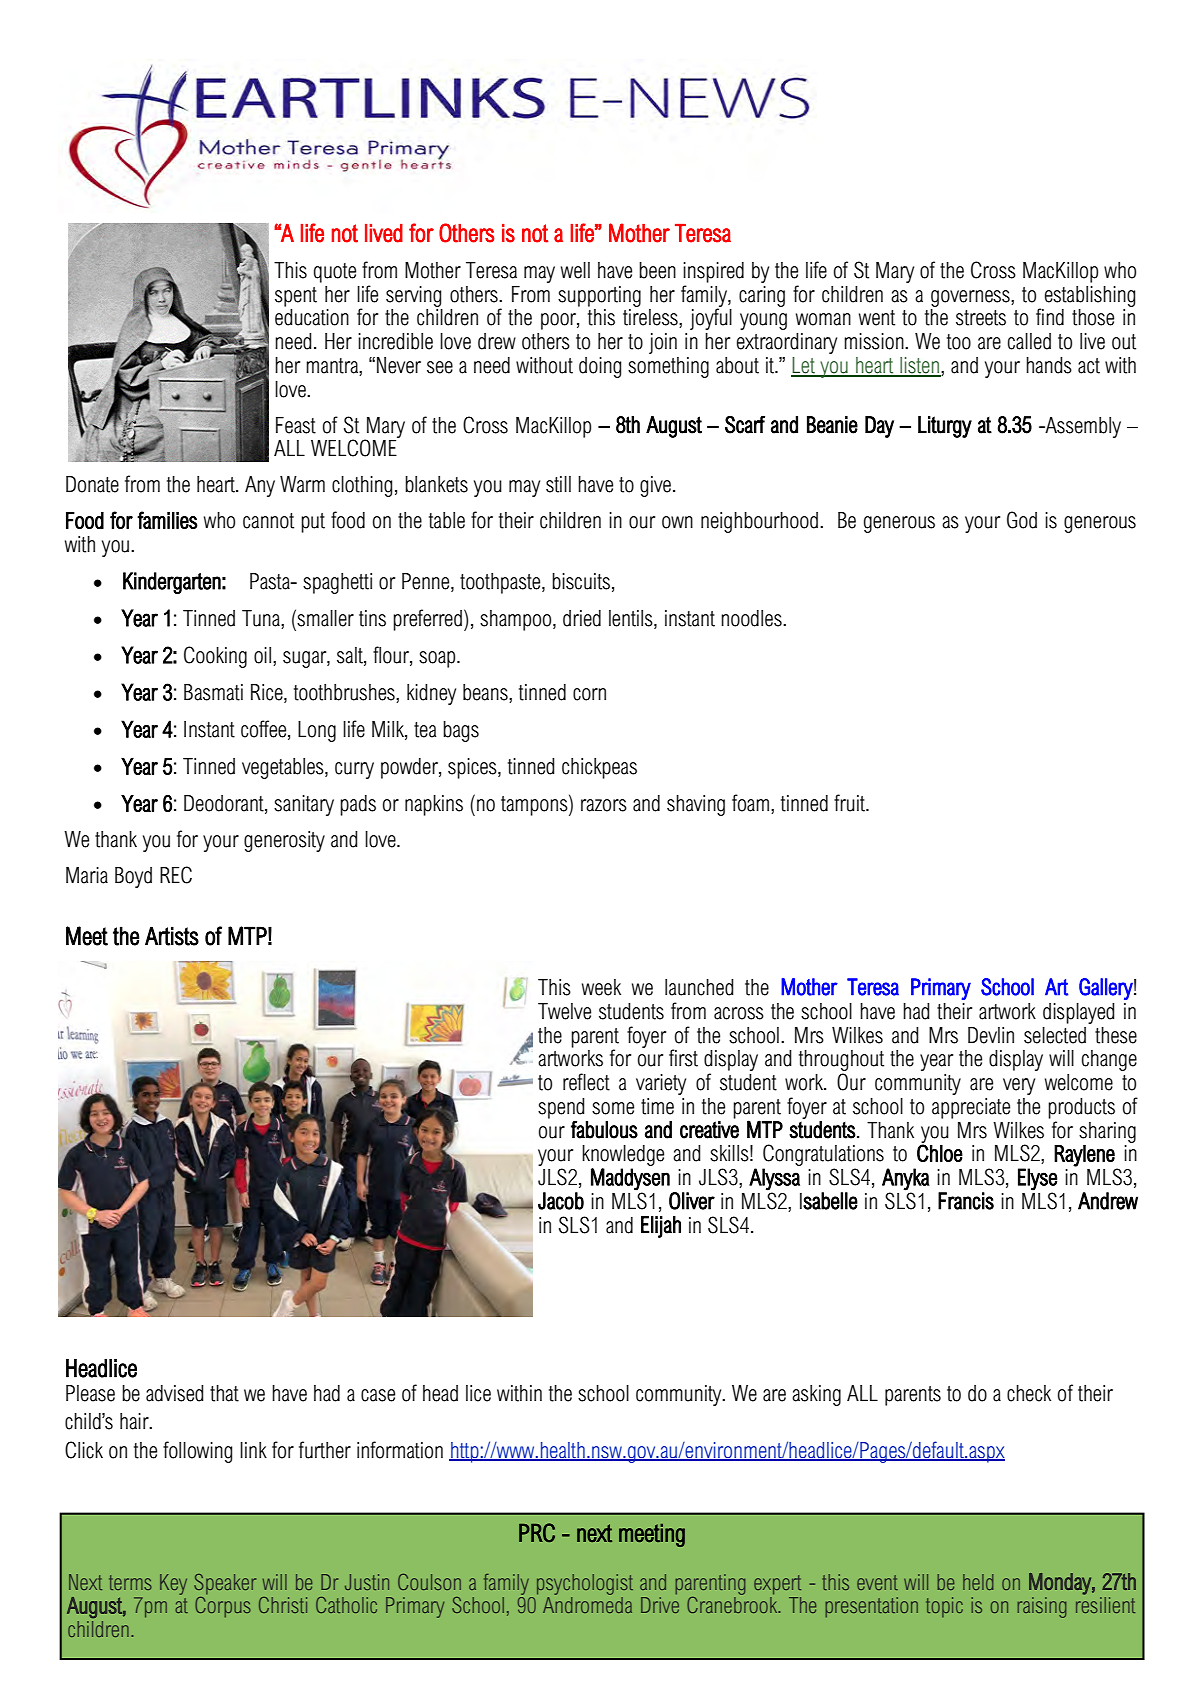 The width and height of the screenshot is (1202, 1700). Describe the element at coordinates (225, 1584) in the screenshot. I see `Speaker` at that location.
